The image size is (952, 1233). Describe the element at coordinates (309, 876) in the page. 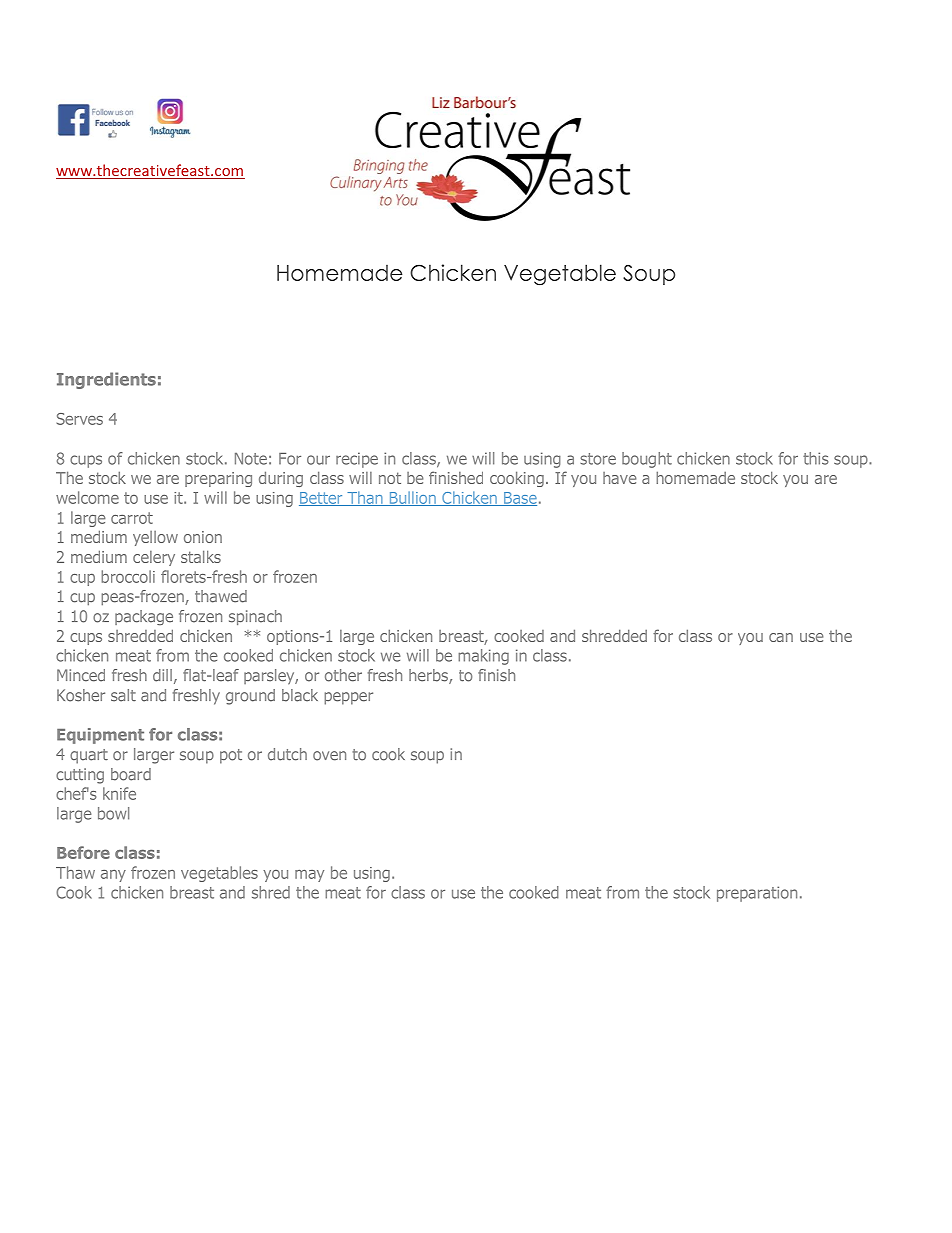

I see `may` at that location.
